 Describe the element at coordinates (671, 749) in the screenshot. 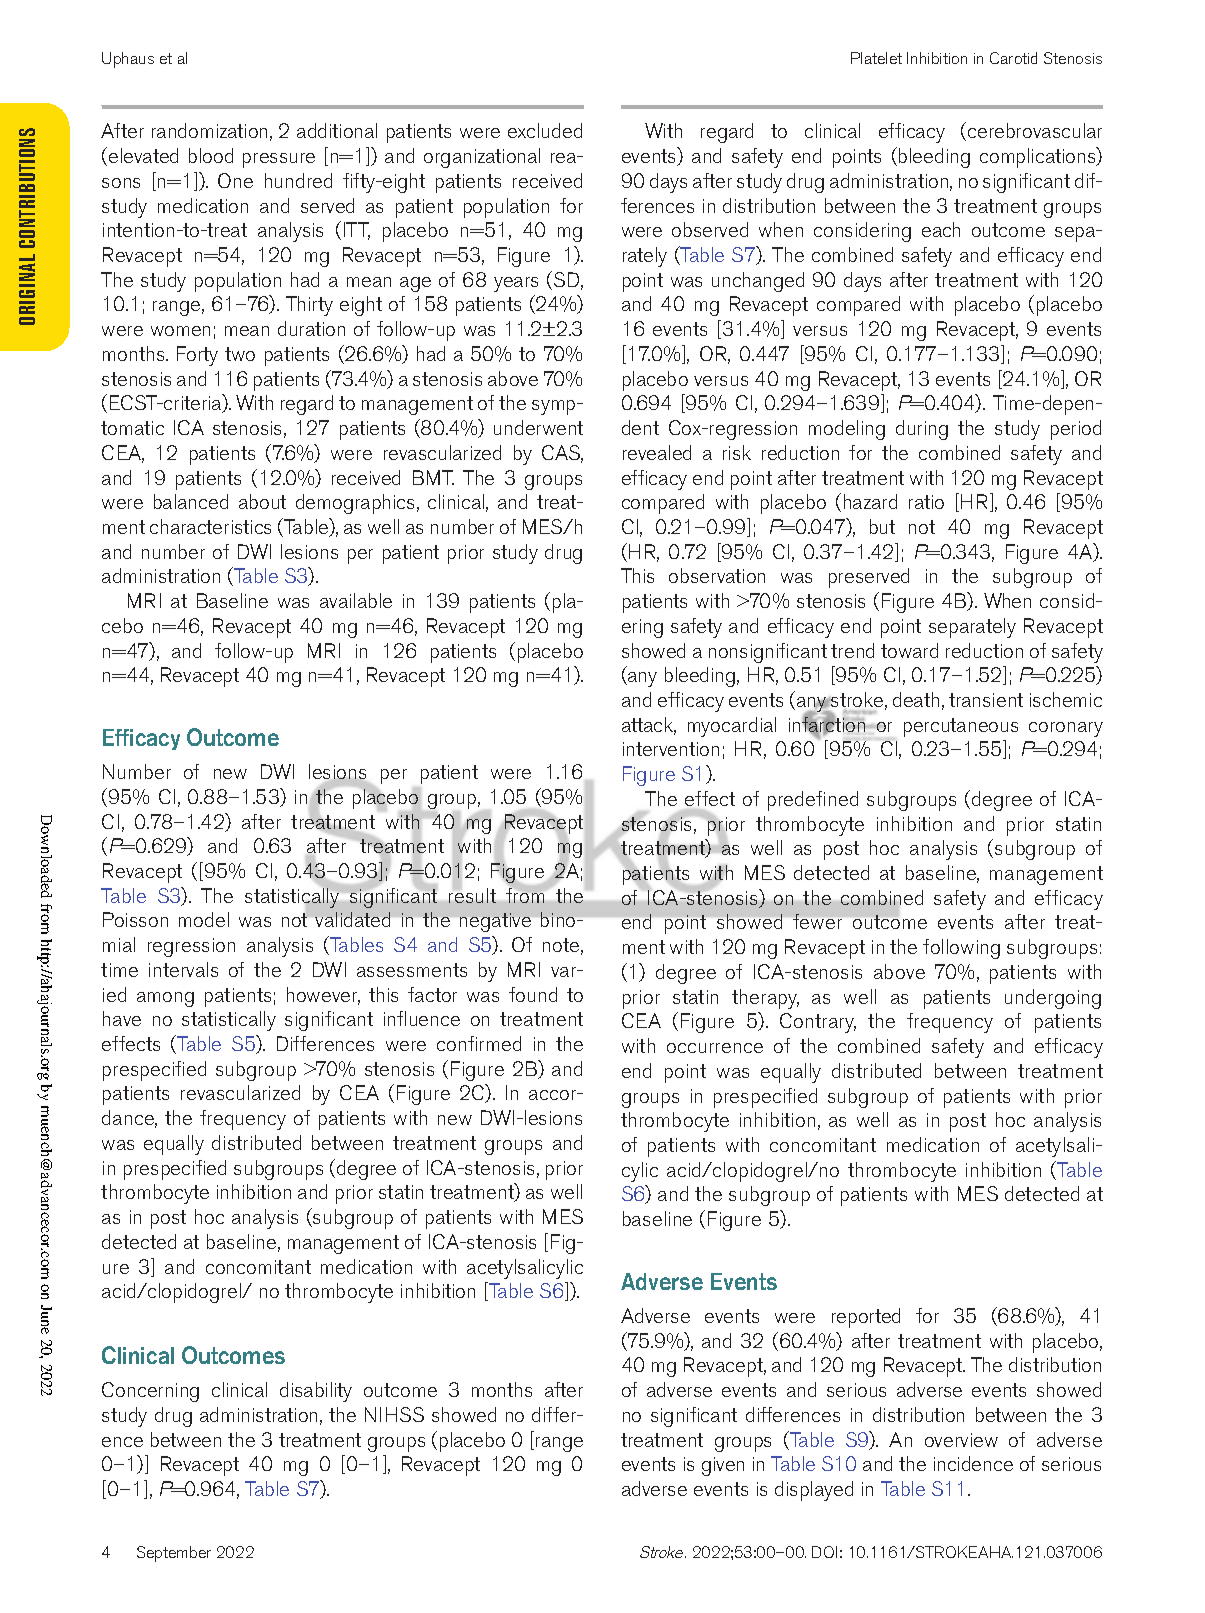

I see `intervention` at that location.
